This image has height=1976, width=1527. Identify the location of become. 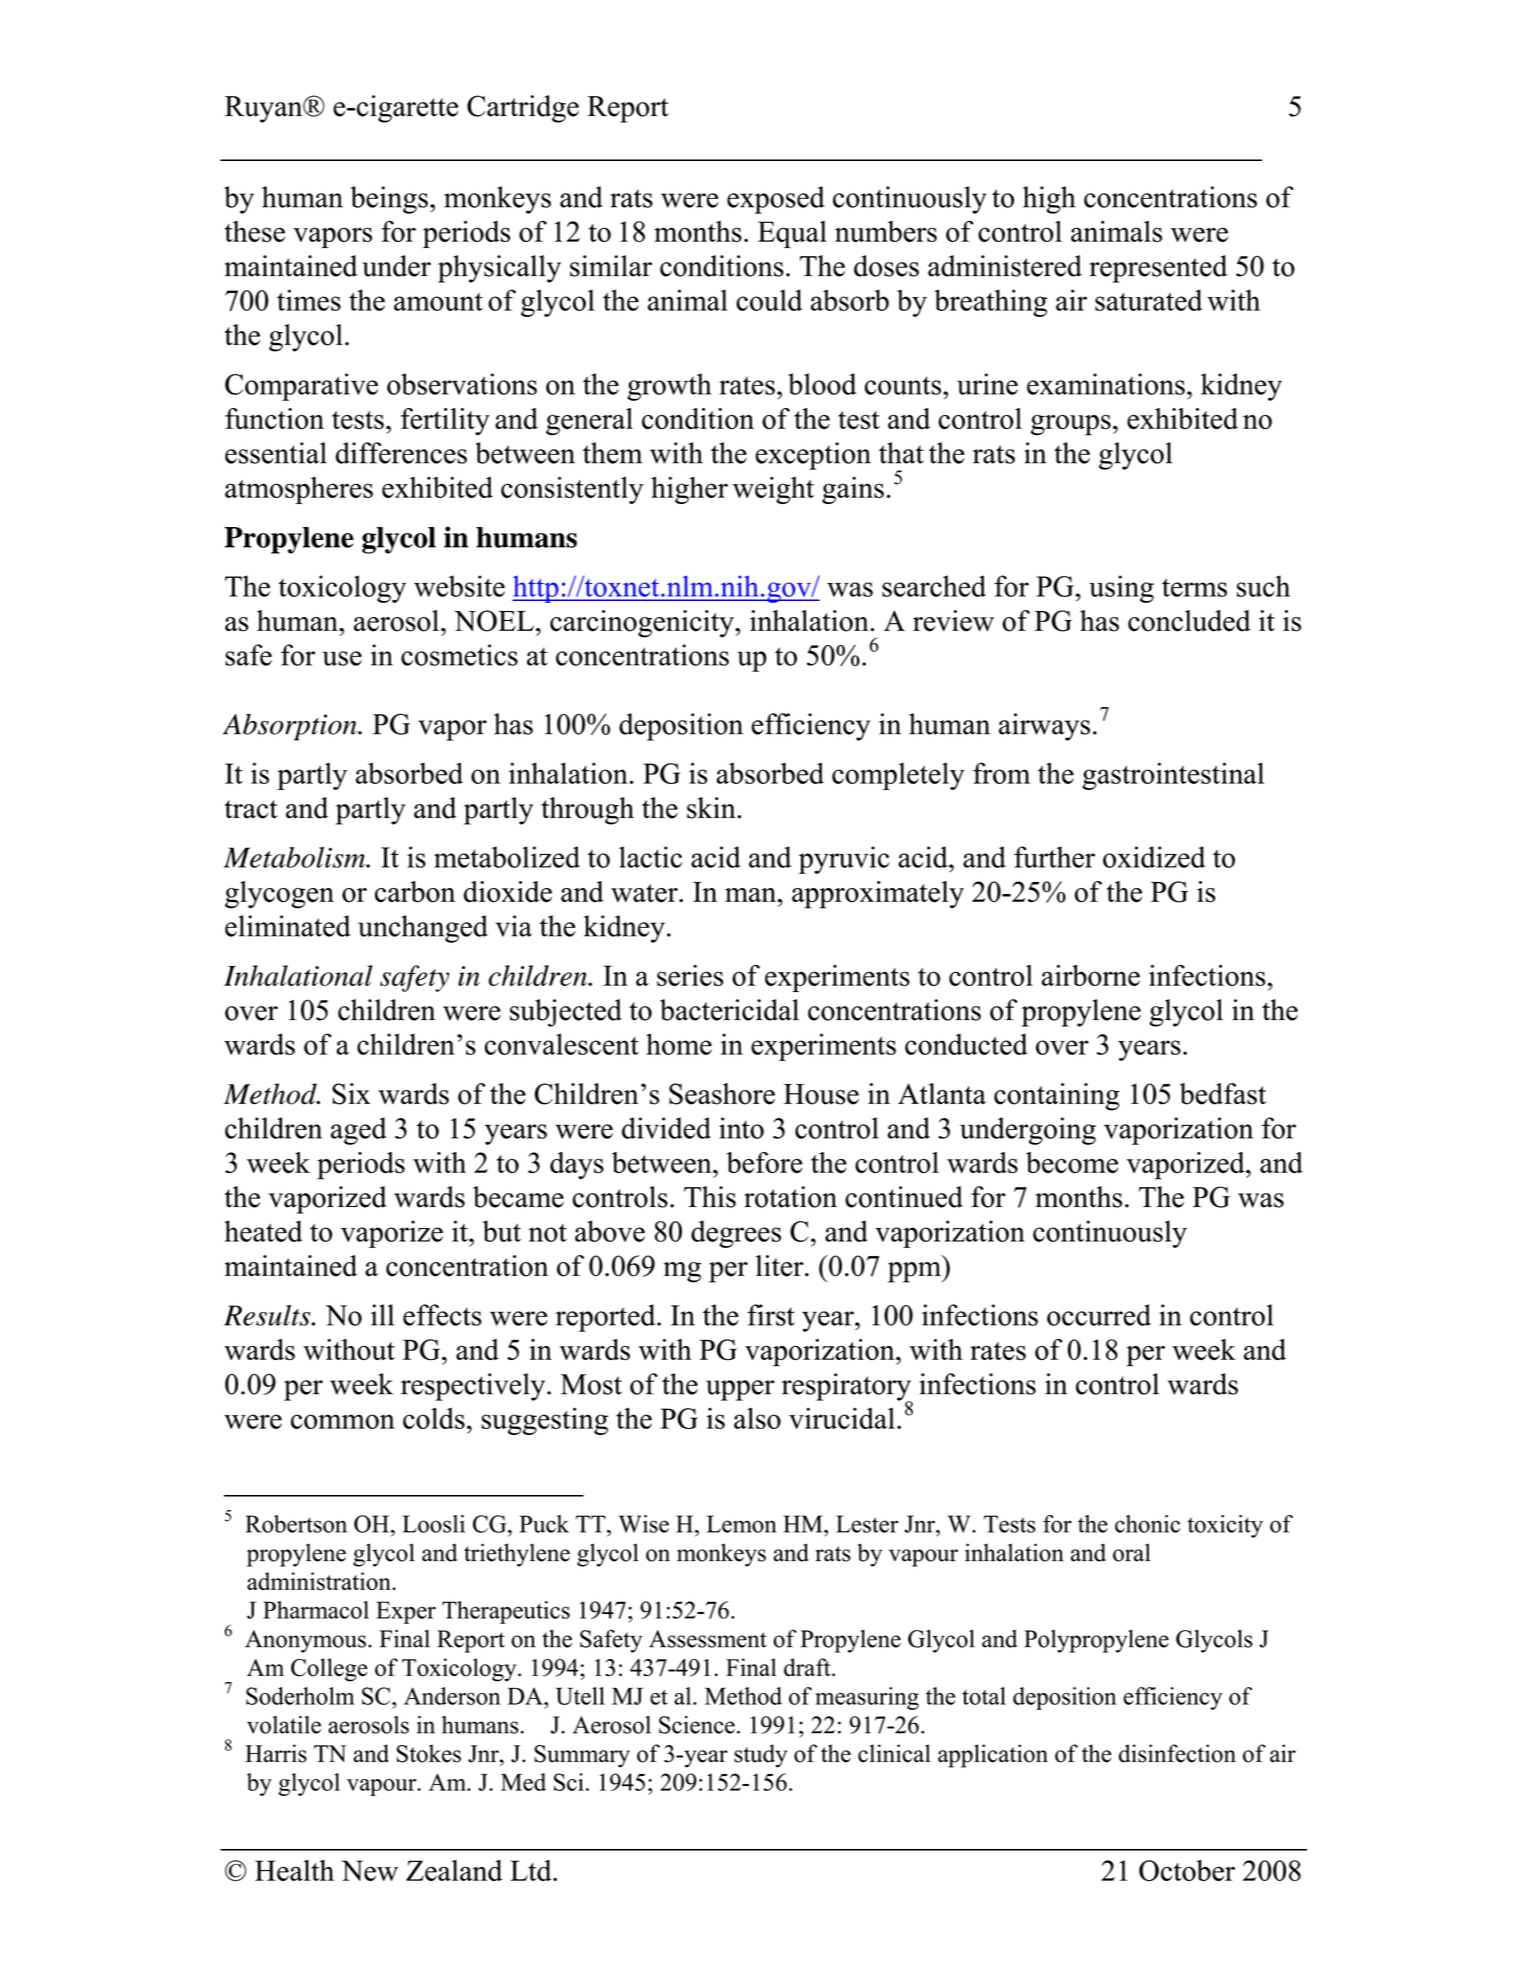
(1072, 1162).
